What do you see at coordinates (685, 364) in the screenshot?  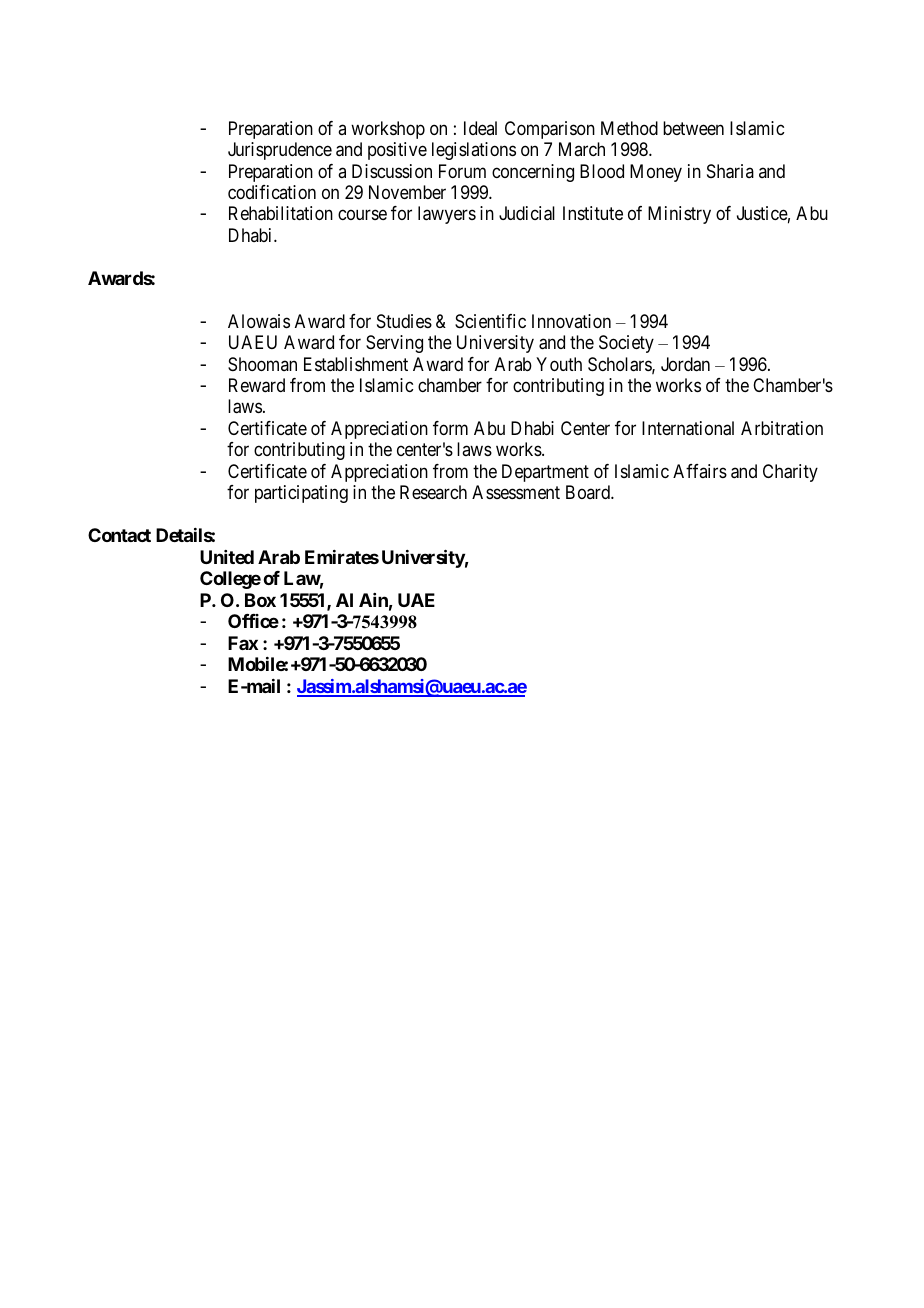 I see `Jordan` at bounding box center [685, 364].
